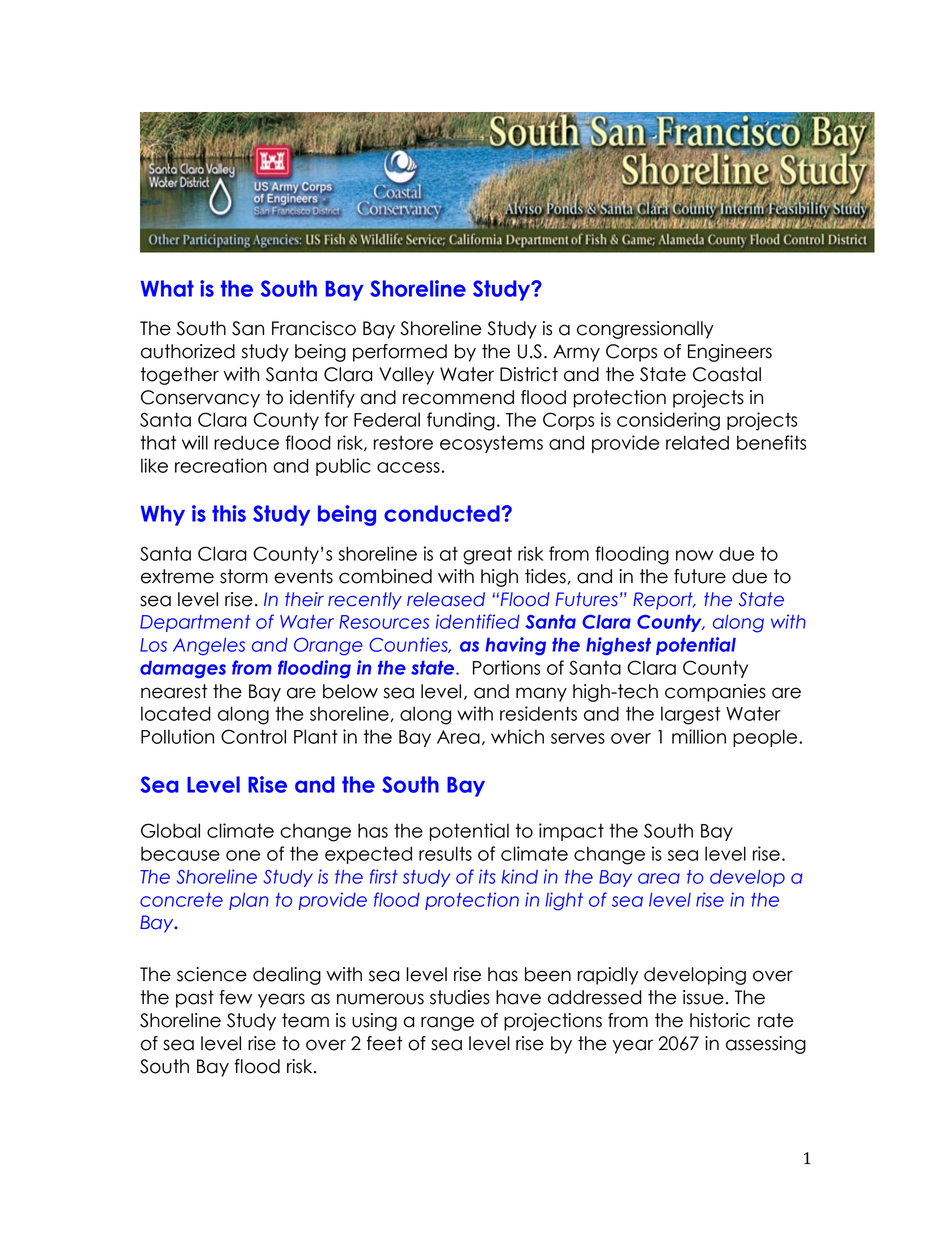 The width and height of the screenshot is (952, 1233). What do you see at coordinates (400, 353) in the screenshot?
I see `performed` at bounding box center [400, 353].
